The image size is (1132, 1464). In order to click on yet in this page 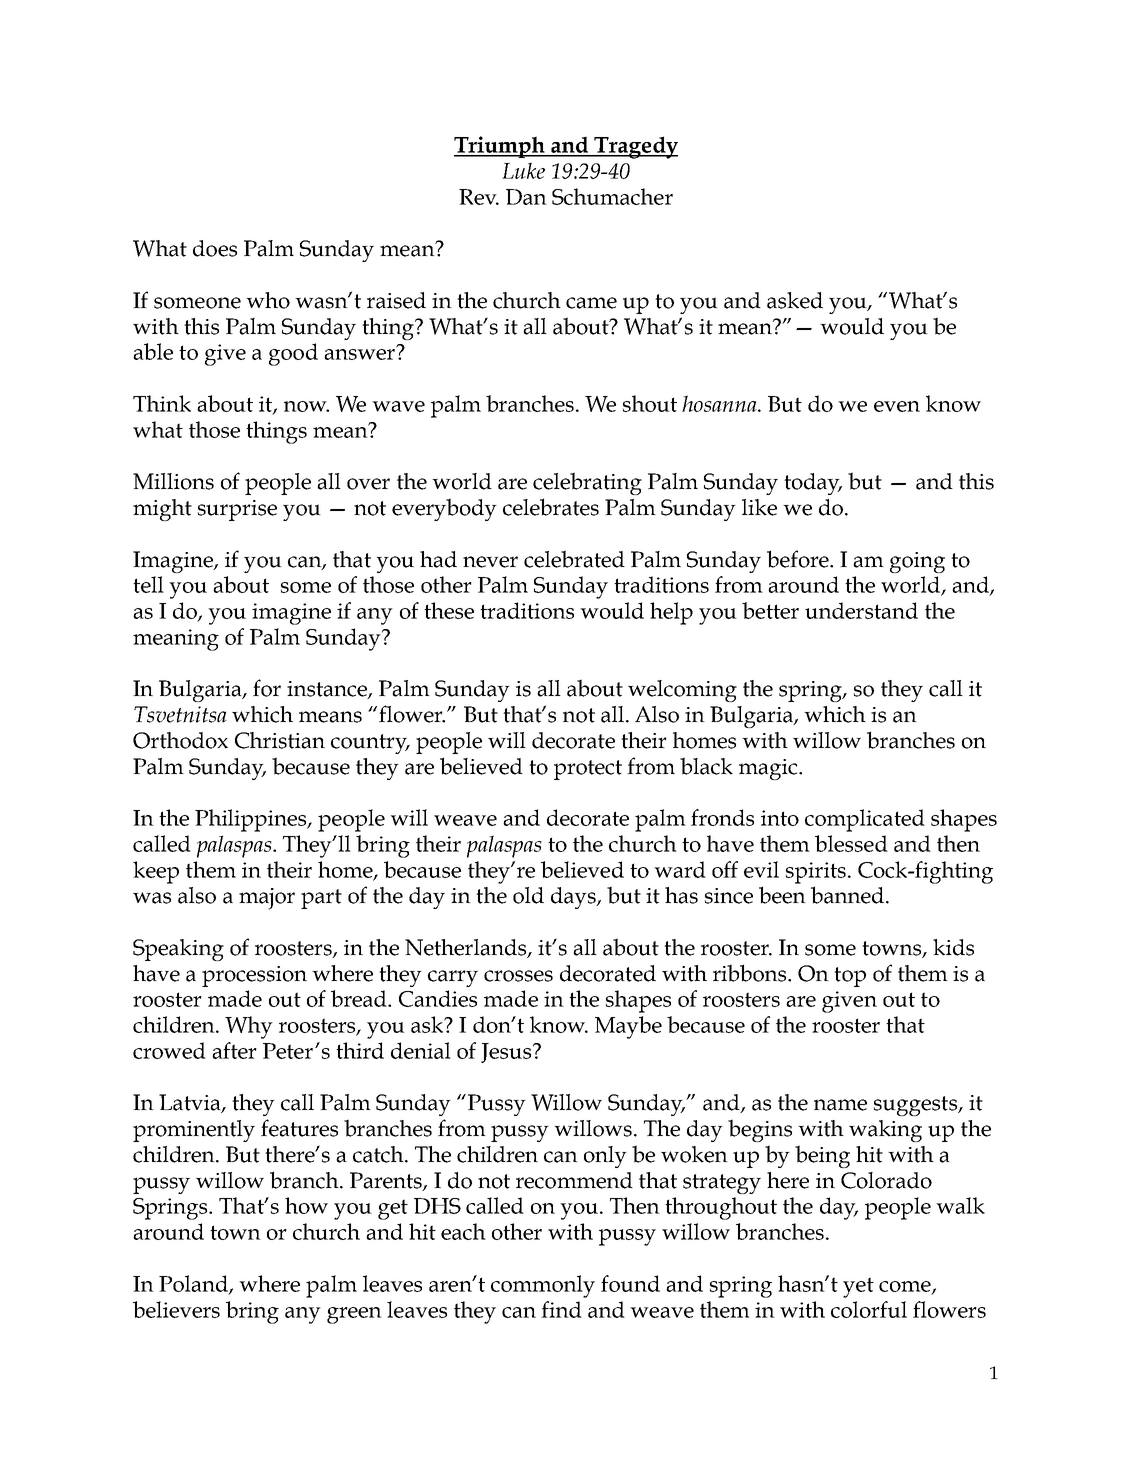, I will do `click(858, 1287)`.
